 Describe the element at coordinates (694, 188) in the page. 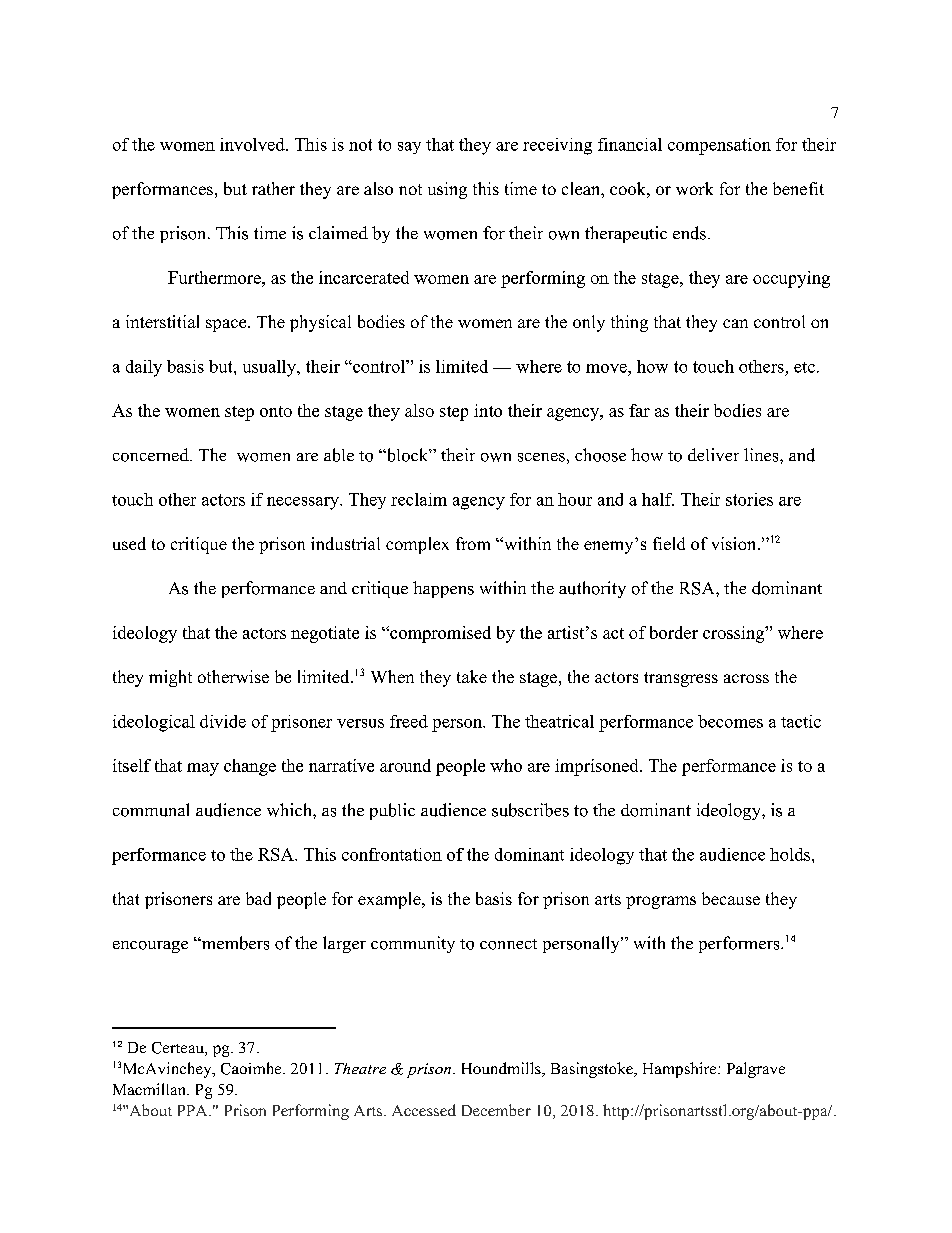

I see `work` at that location.
